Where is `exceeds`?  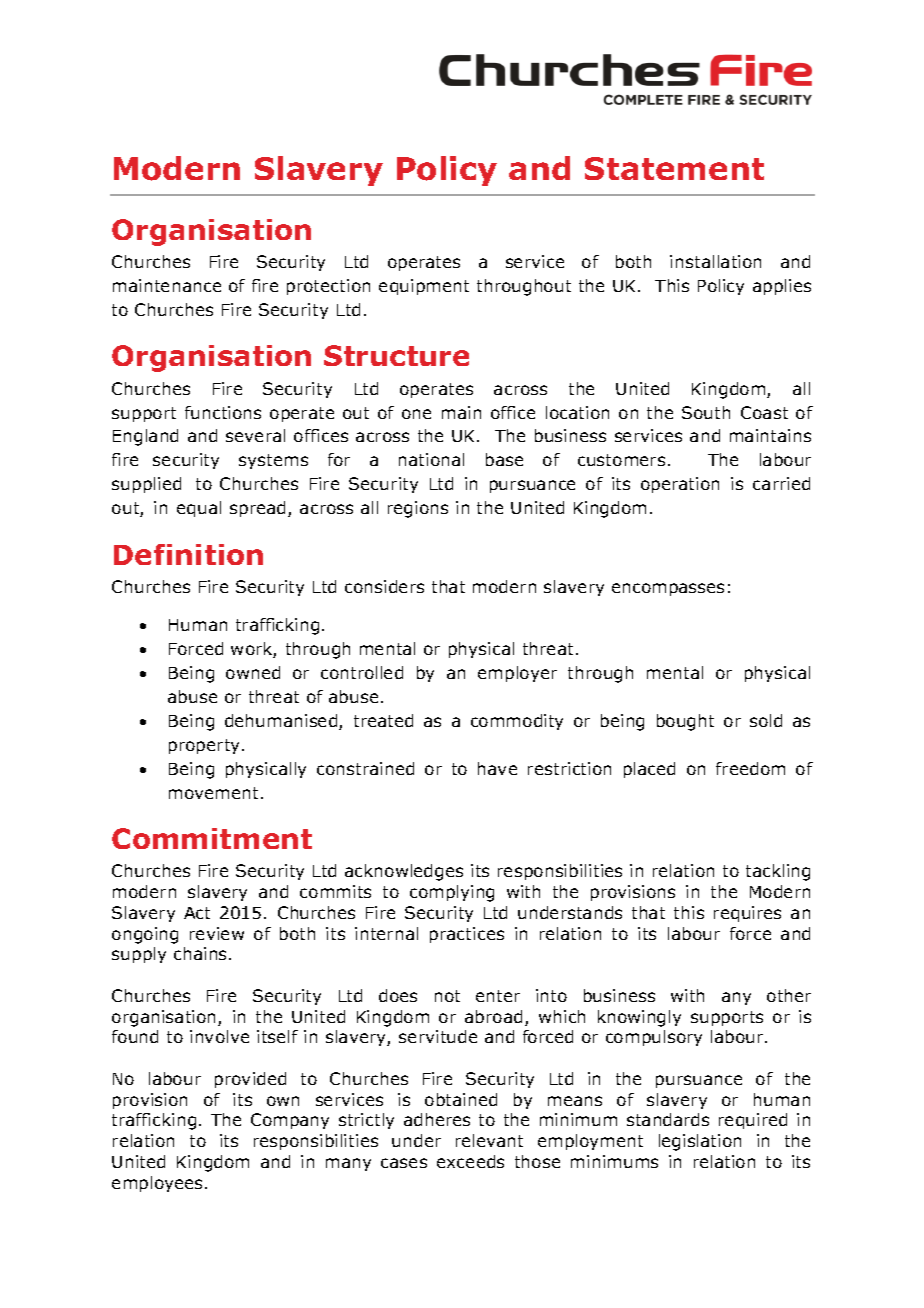 exceeds is located at coordinates (470, 1161).
